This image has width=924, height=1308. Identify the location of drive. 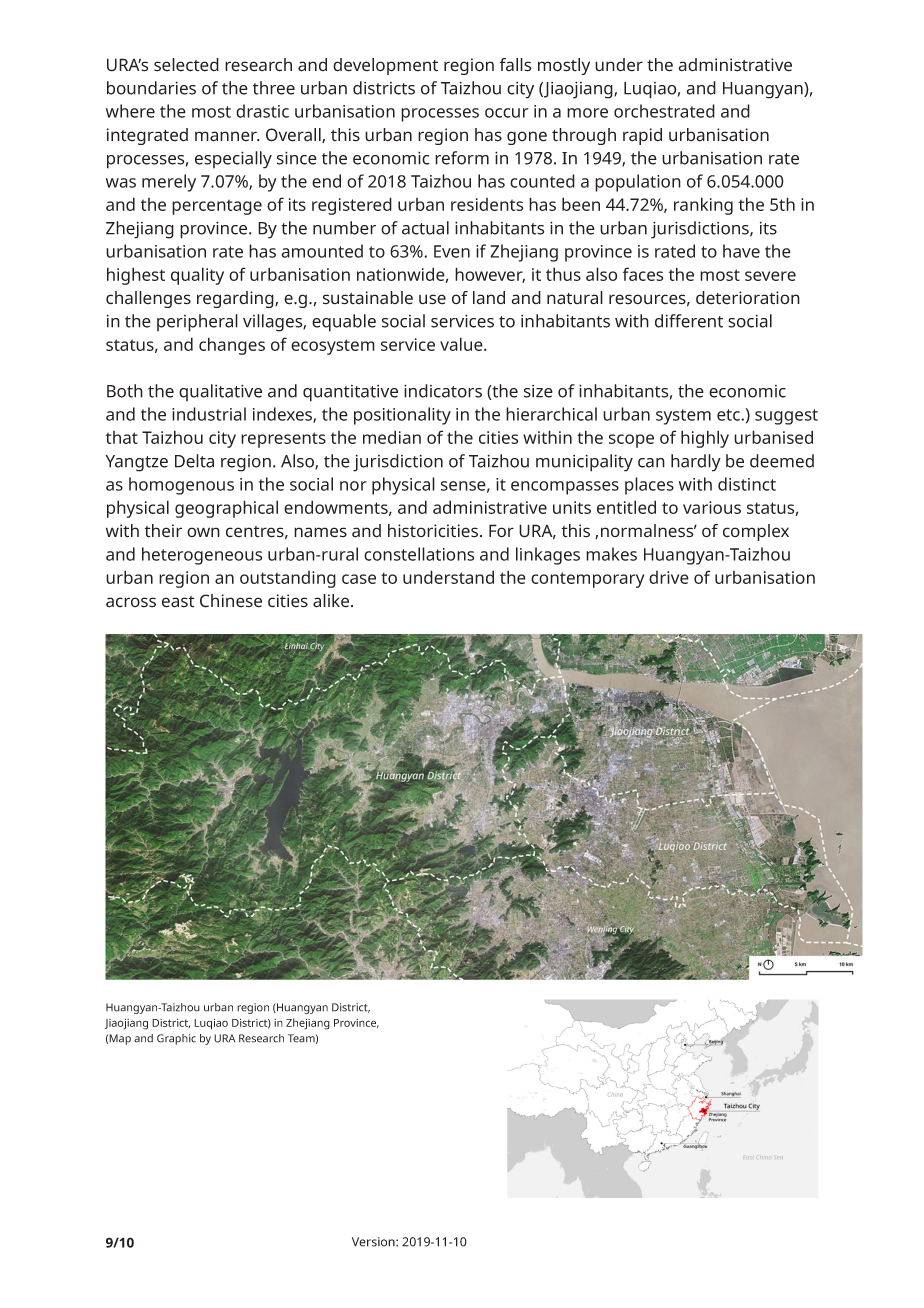
(669, 577).
